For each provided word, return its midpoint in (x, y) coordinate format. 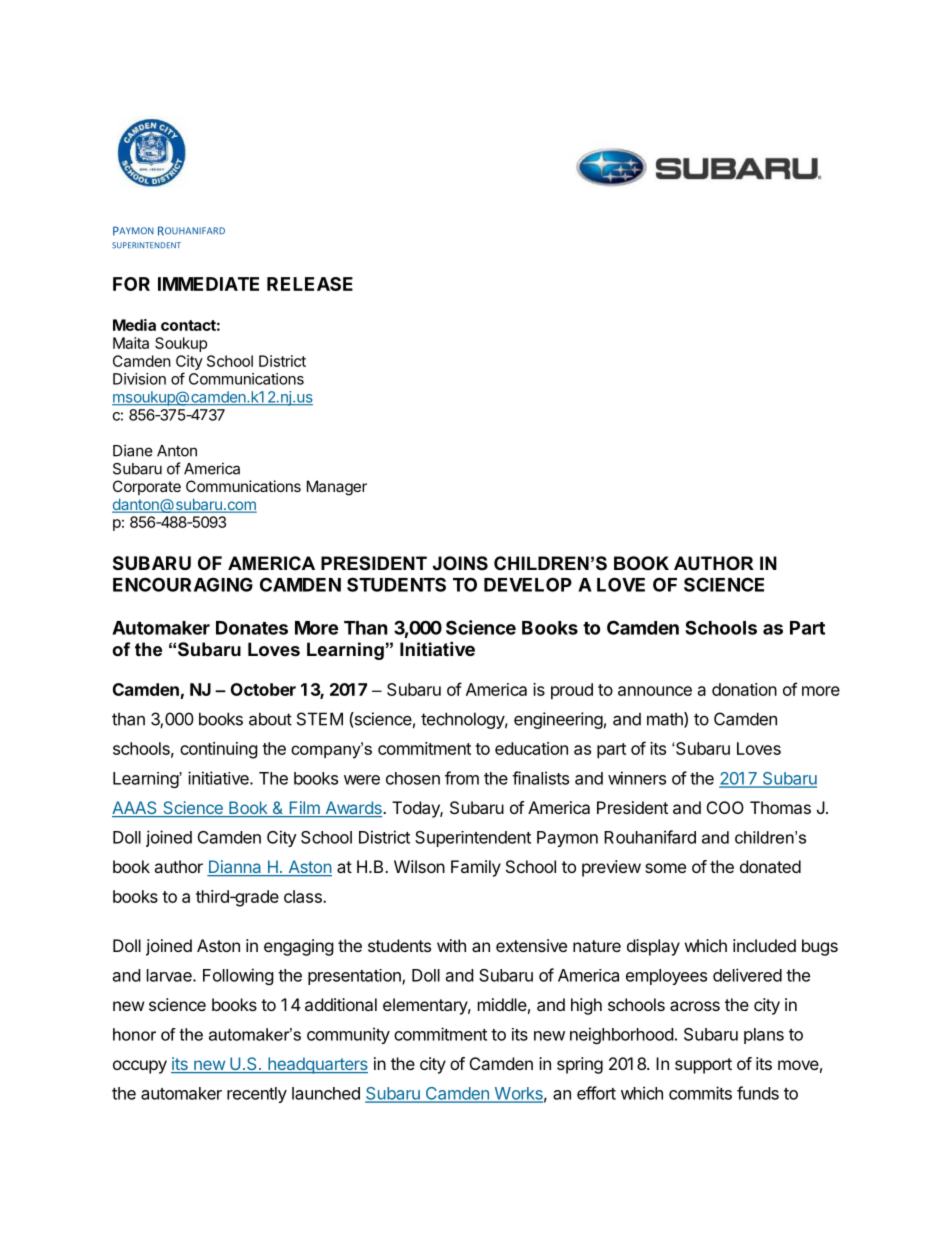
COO (725, 807)
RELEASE (310, 284)
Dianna (235, 868)
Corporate (147, 487)
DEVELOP (528, 584)
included (764, 945)
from (462, 778)
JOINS (460, 563)
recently (257, 1095)
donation (744, 689)
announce (655, 691)
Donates (252, 628)
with (451, 945)
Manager (337, 488)
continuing (219, 750)
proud (572, 691)
